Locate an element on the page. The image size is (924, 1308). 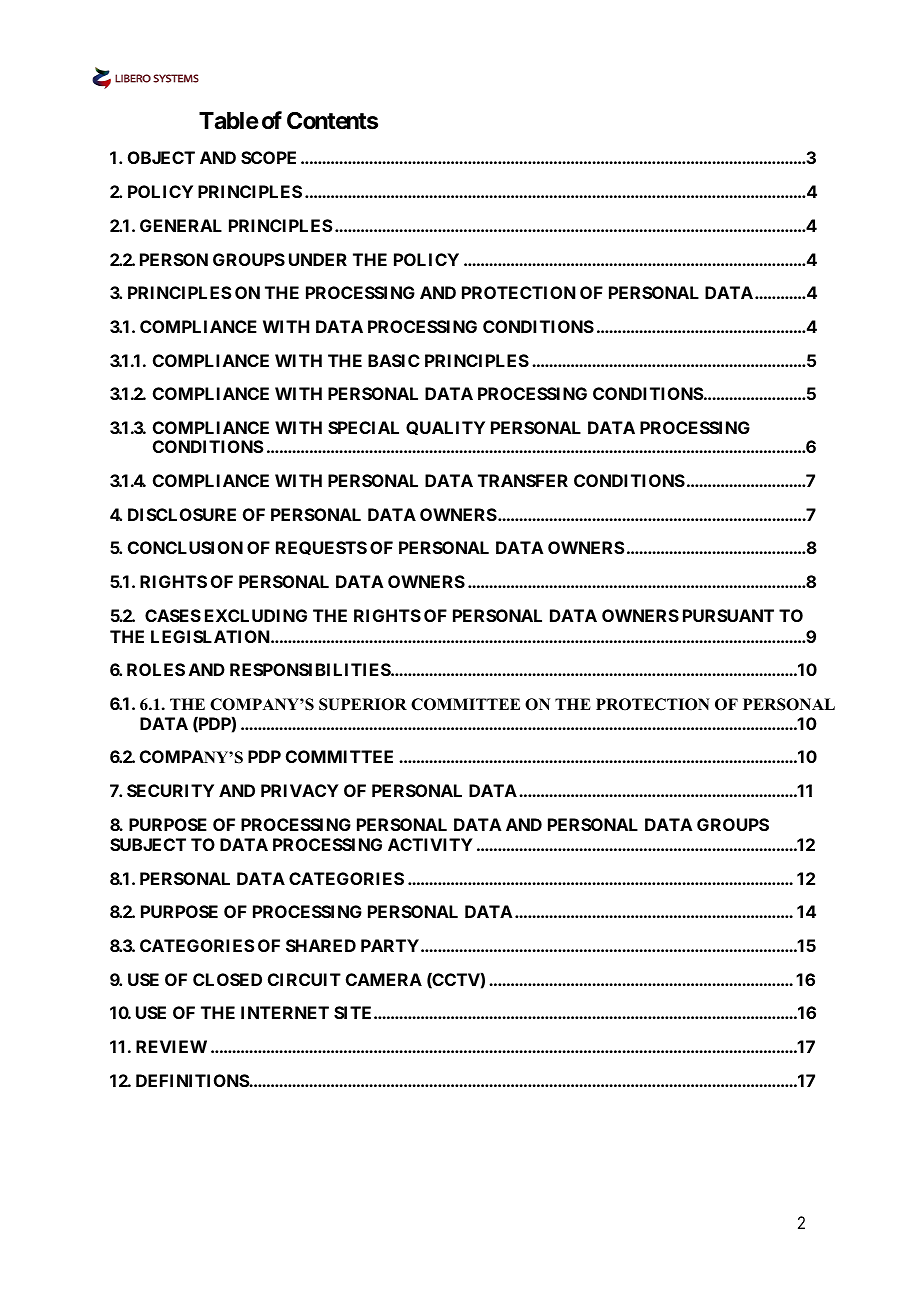
GENERAL is located at coordinates (181, 225).
